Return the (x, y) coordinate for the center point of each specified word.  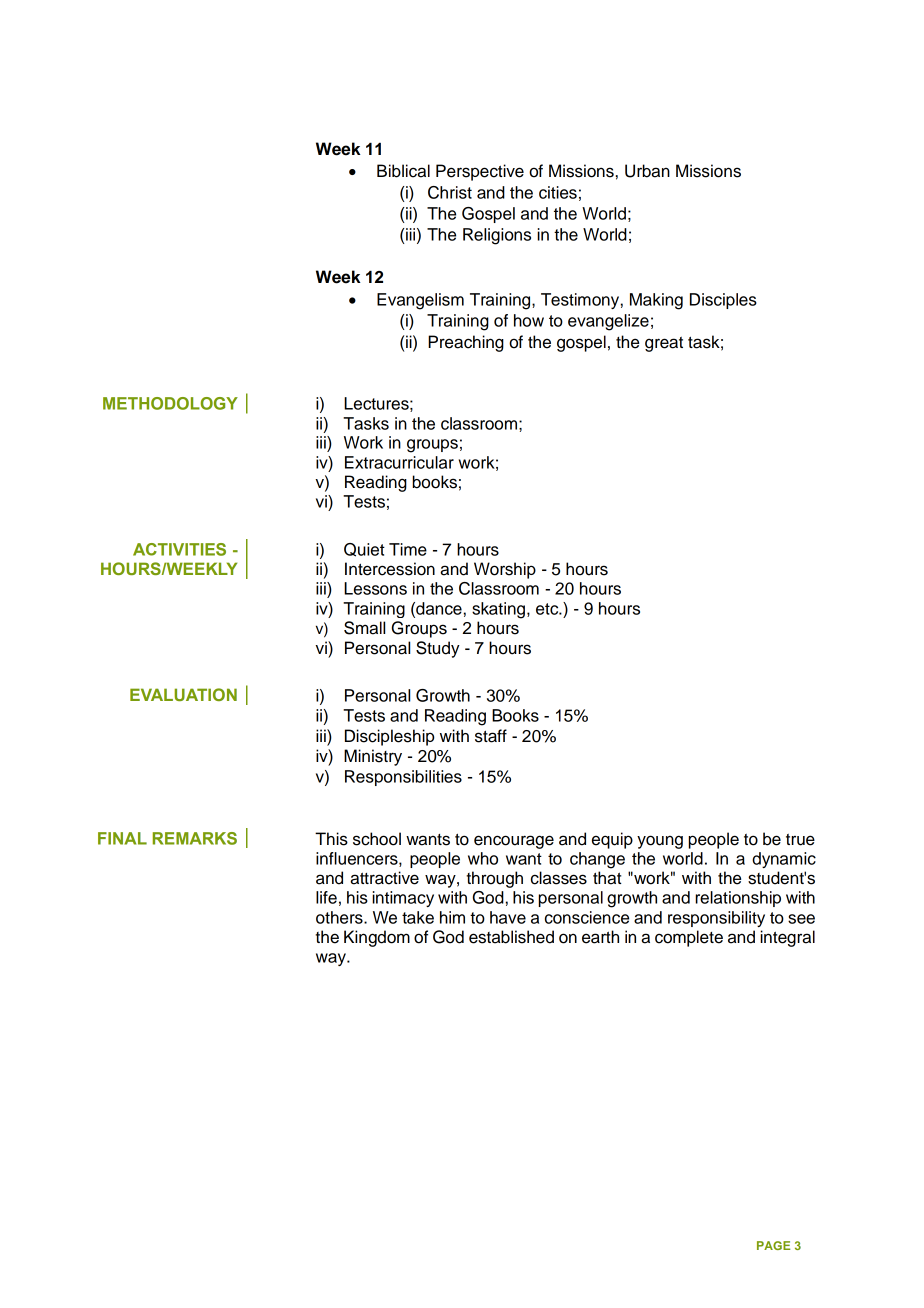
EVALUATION (183, 694)
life (326, 897)
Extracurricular (399, 462)
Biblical (403, 171)
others (340, 917)
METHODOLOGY (170, 403)
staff (491, 736)
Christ (450, 192)
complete (689, 938)
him (452, 917)
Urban (647, 171)
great (664, 344)
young (660, 842)
